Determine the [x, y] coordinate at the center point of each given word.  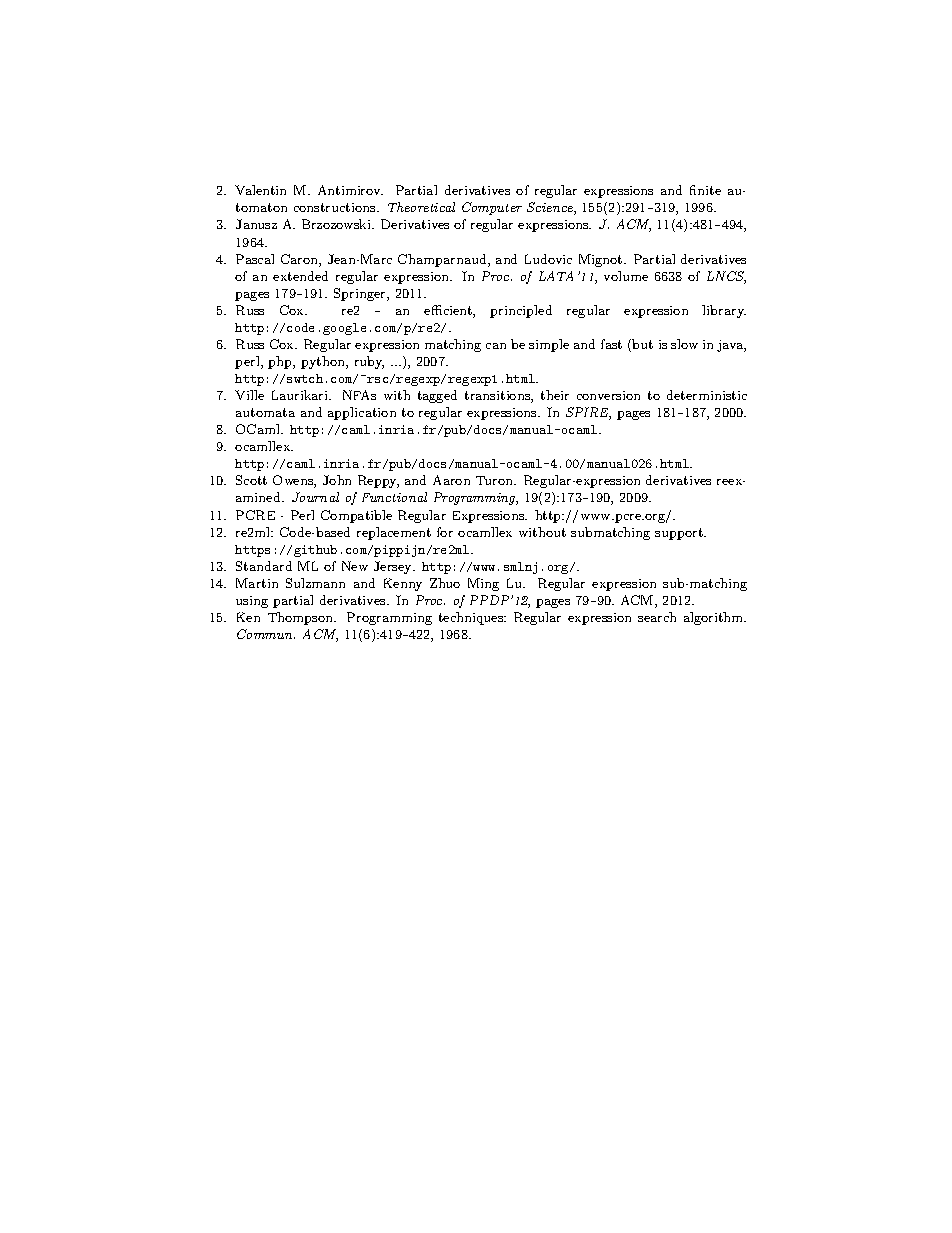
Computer [492, 208]
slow [684, 344]
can [496, 346]
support [680, 534]
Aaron [451, 480]
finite [705, 190]
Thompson [301, 618]
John [337, 480]
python [324, 362]
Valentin [260, 190]
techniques [472, 618]
